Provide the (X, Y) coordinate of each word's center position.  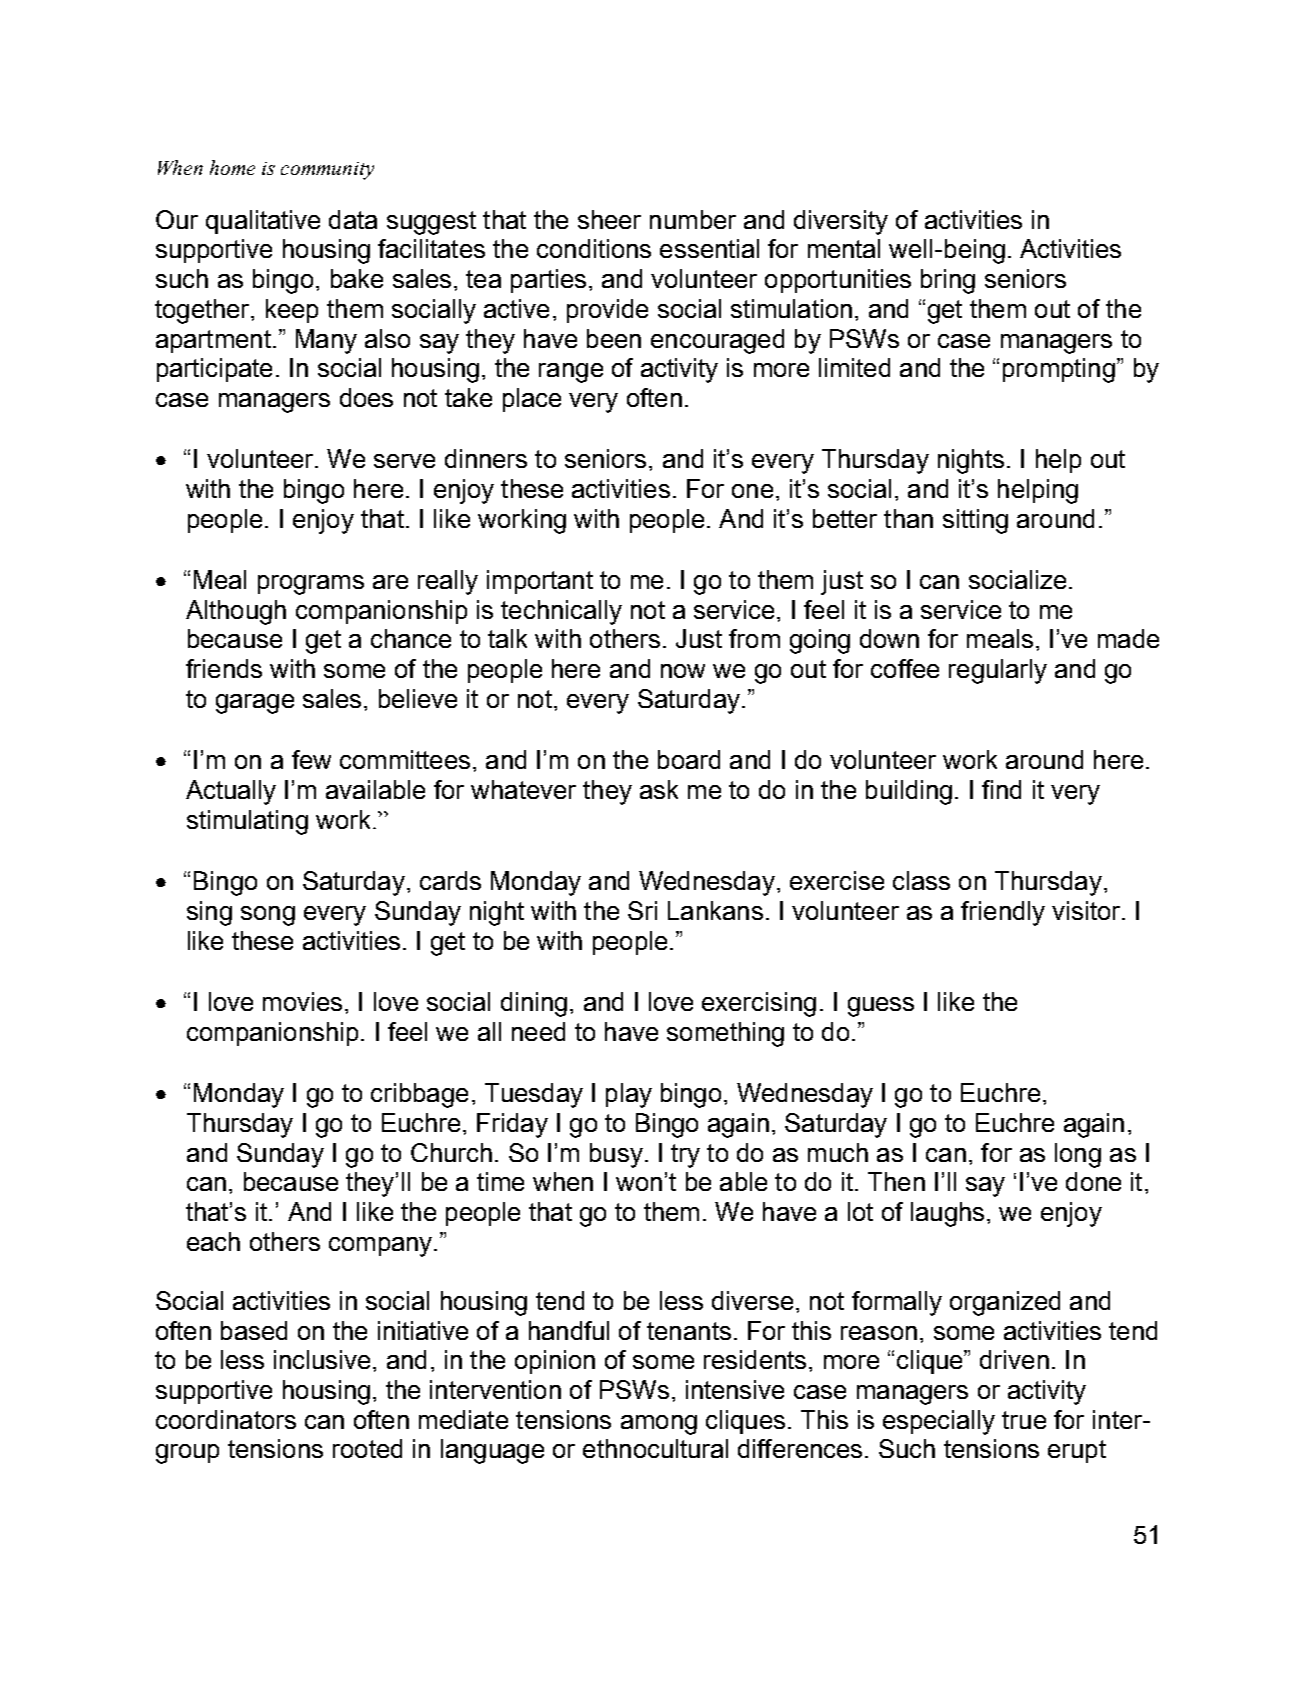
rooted (367, 1448)
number (693, 219)
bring (948, 281)
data (353, 219)
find (1001, 789)
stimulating (247, 822)
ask (659, 789)
